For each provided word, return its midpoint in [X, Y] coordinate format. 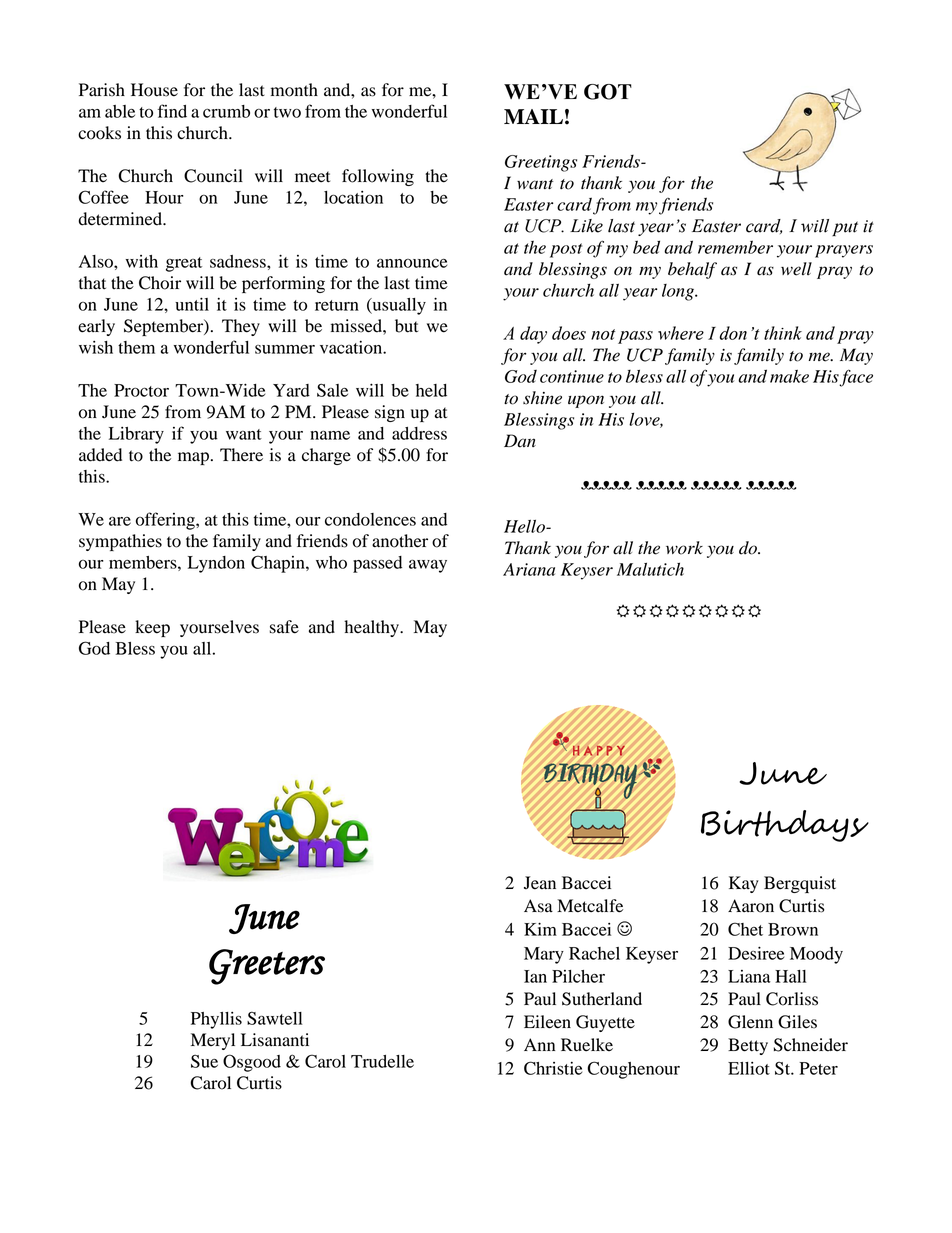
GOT [608, 92]
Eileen [547, 1022]
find [172, 111]
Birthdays [785, 826]
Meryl [213, 1041]
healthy [372, 628]
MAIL [533, 116]
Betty [748, 1046]
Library [136, 435]
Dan [520, 441]
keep [152, 628]
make [789, 376]
